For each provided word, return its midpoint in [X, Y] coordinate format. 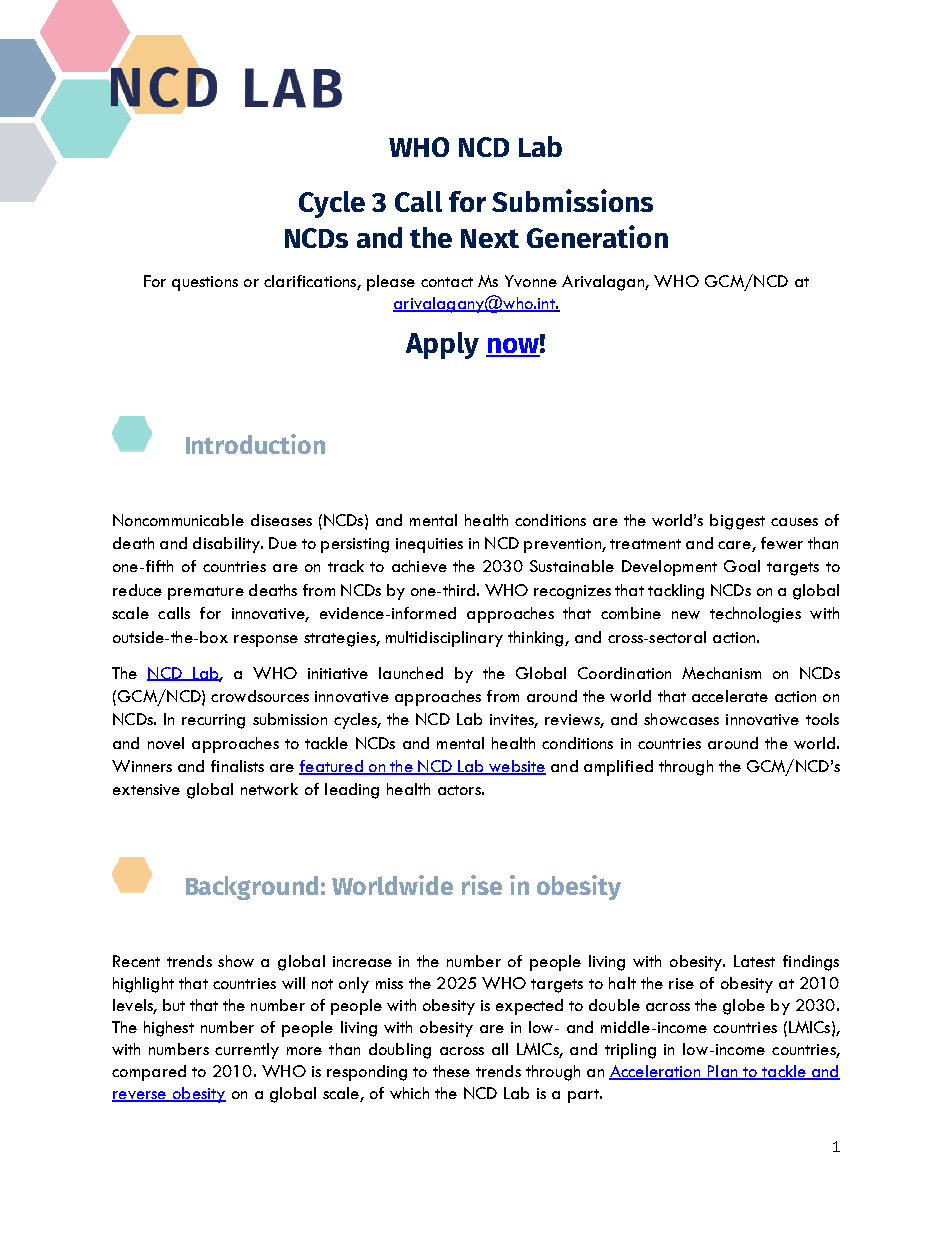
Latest [754, 961]
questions [205, 283]
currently [247, 1051]
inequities [429, 545]
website [516, 767]
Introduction [255, 444]
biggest [737, 522]
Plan [722, 1072]
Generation [597, 236]
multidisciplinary [444, 639]
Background [252, 888]
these [451, 1071]
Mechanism [721, 673]
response [266, 641]
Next [490, 238]
